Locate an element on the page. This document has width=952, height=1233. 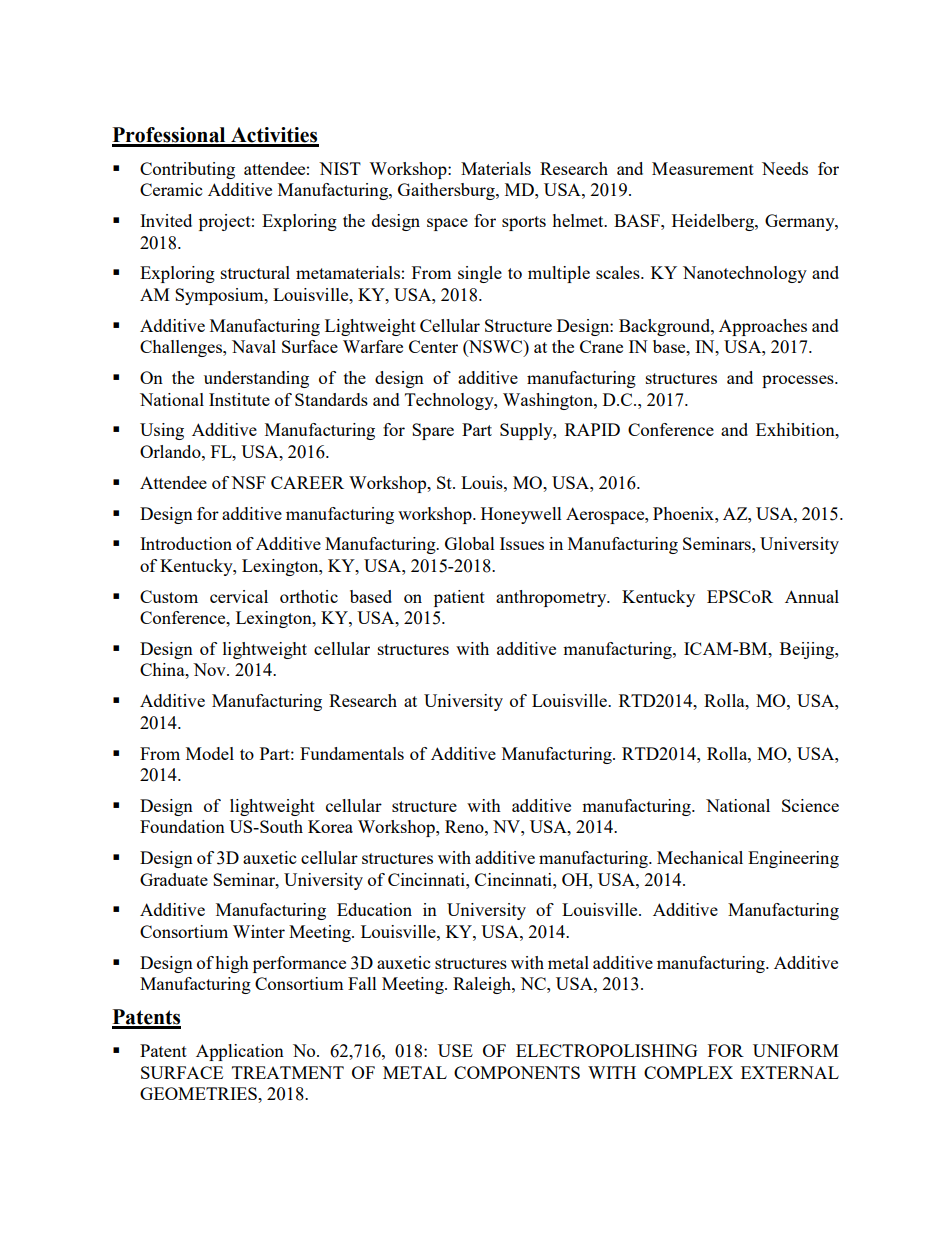
Annual is located at coordinates (812, 596).
